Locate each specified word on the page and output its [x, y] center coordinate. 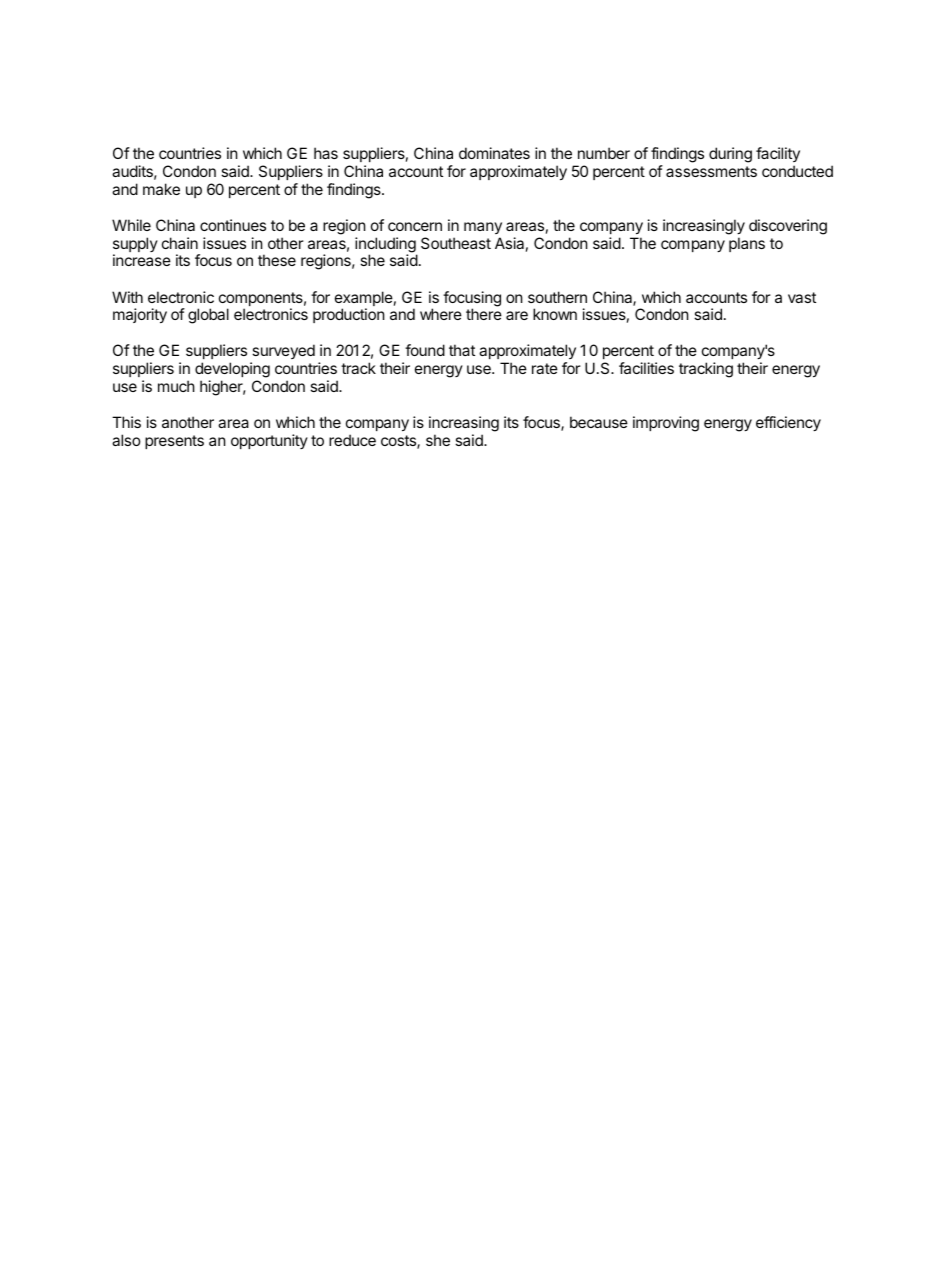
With [127, 297]
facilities [646, 368]
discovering [788, 227]
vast [802, 297]
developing [232, 370]
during [730, 155]
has [326, 153]
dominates [494, 153]
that [462, 350]
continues [233, 225]
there [484, 314]
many [483, 228]
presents [174, 442]
